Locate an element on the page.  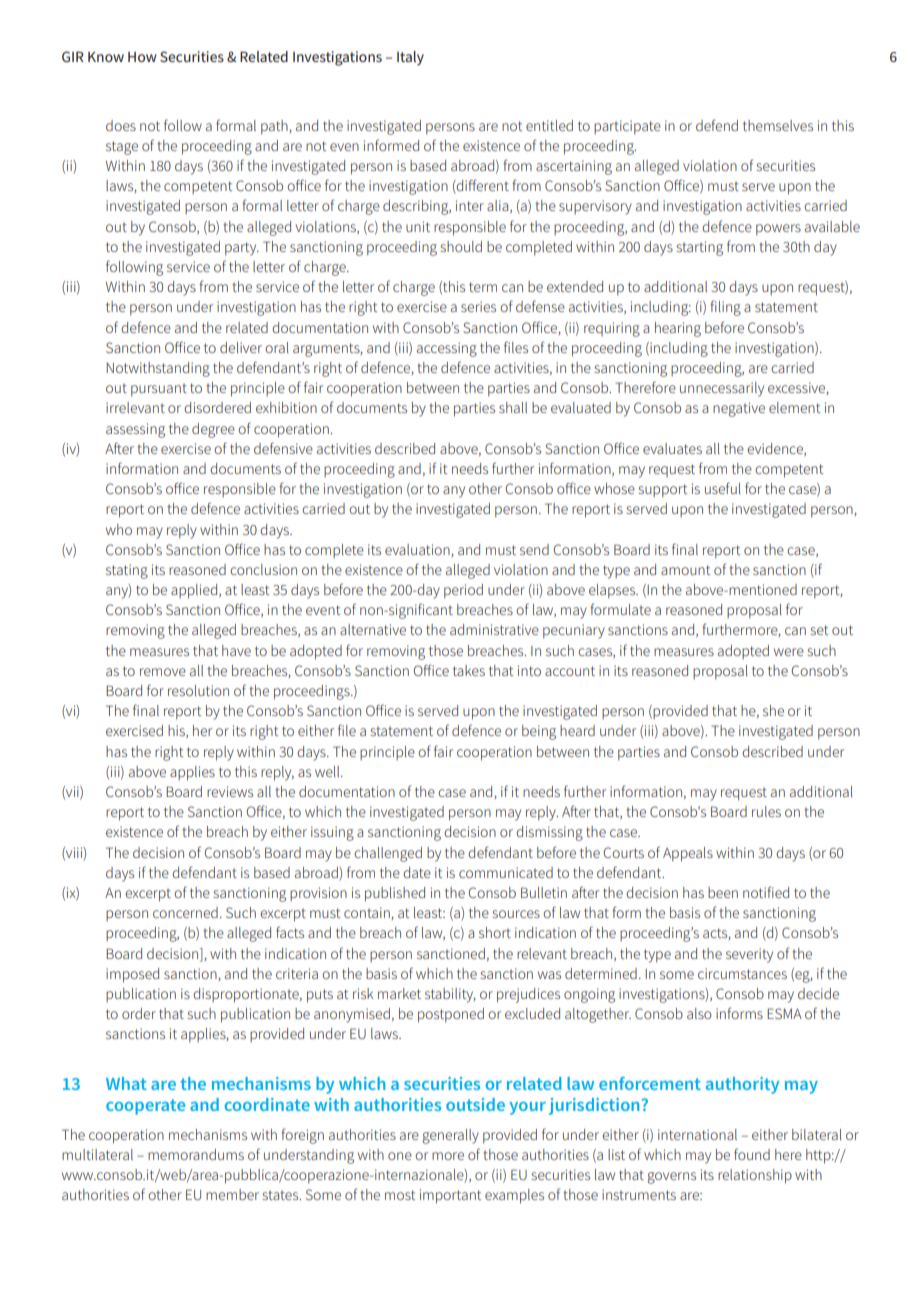
were is located at coordinates (789, 652).
